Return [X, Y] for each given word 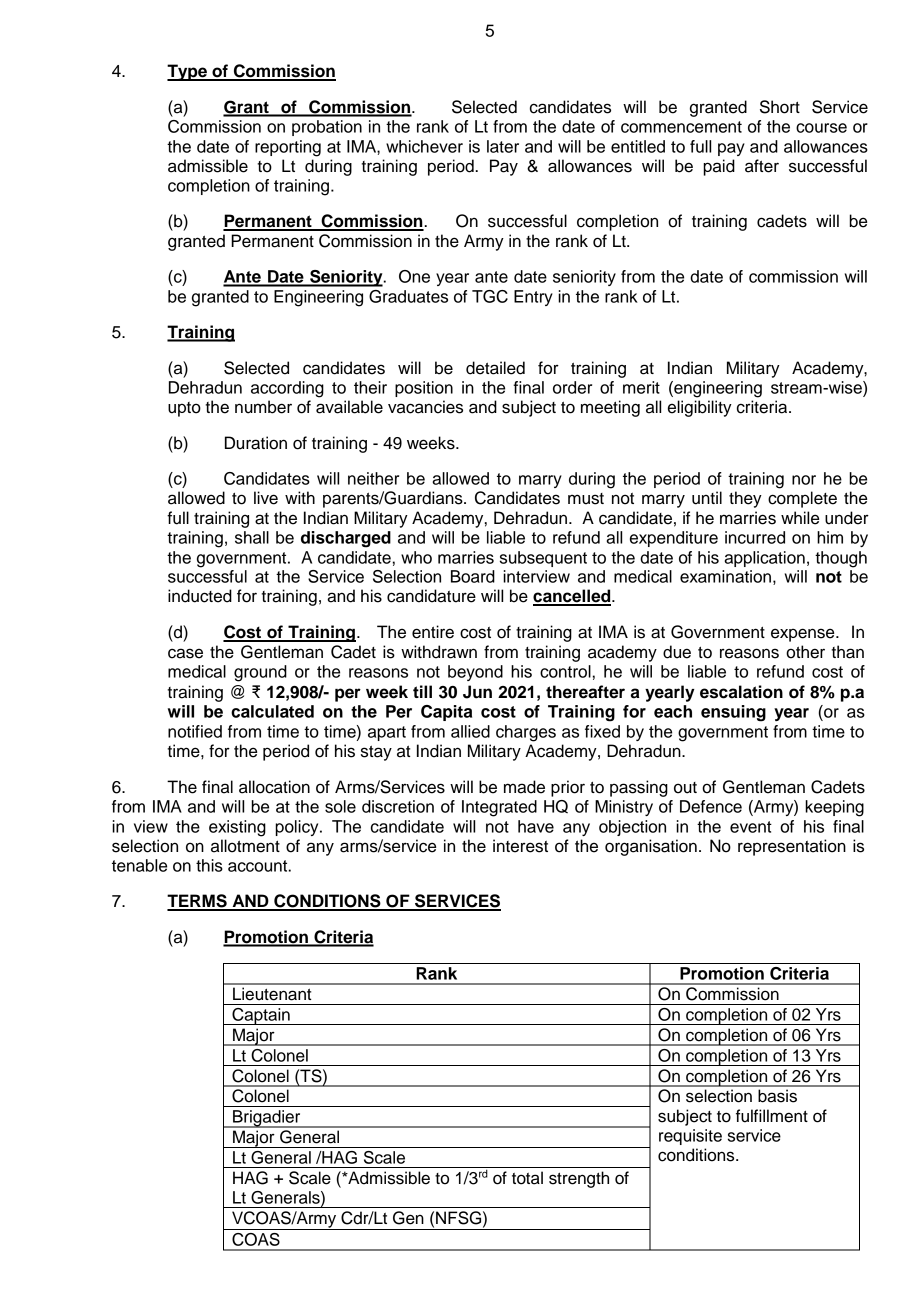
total [527, 1178]
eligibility [700, 408]
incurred [755, 537]
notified [195, 731]
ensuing [733, 713]
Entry [533, 298]
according [287, 389]
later [503, 146]
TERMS [198, 902]
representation [792, 847]
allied [470, 731]
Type [188, 72]
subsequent [543, 559]
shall [252, 537]
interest [520, 846]
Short [780, 107]
